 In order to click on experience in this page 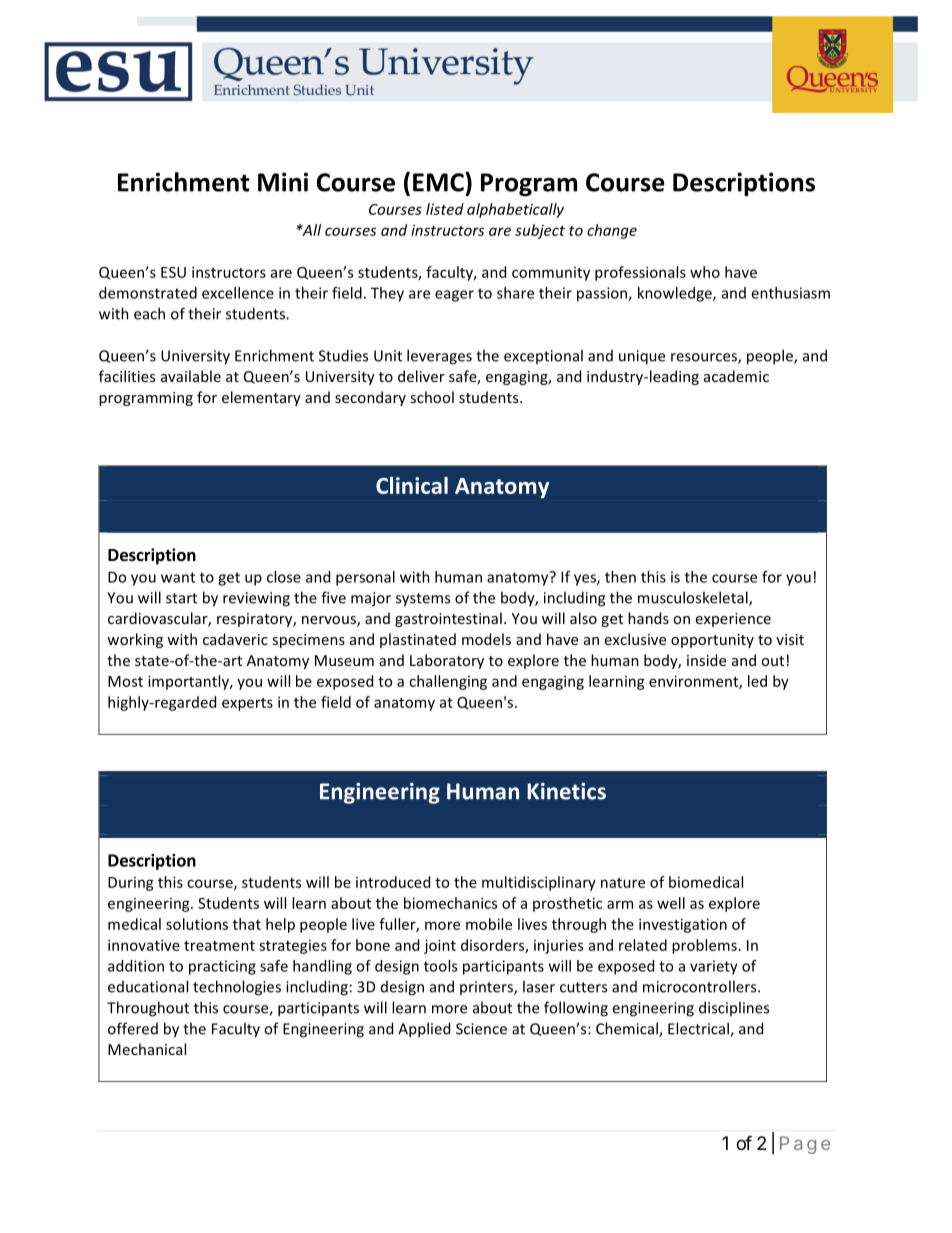, I will do `click(733, 620)`.
